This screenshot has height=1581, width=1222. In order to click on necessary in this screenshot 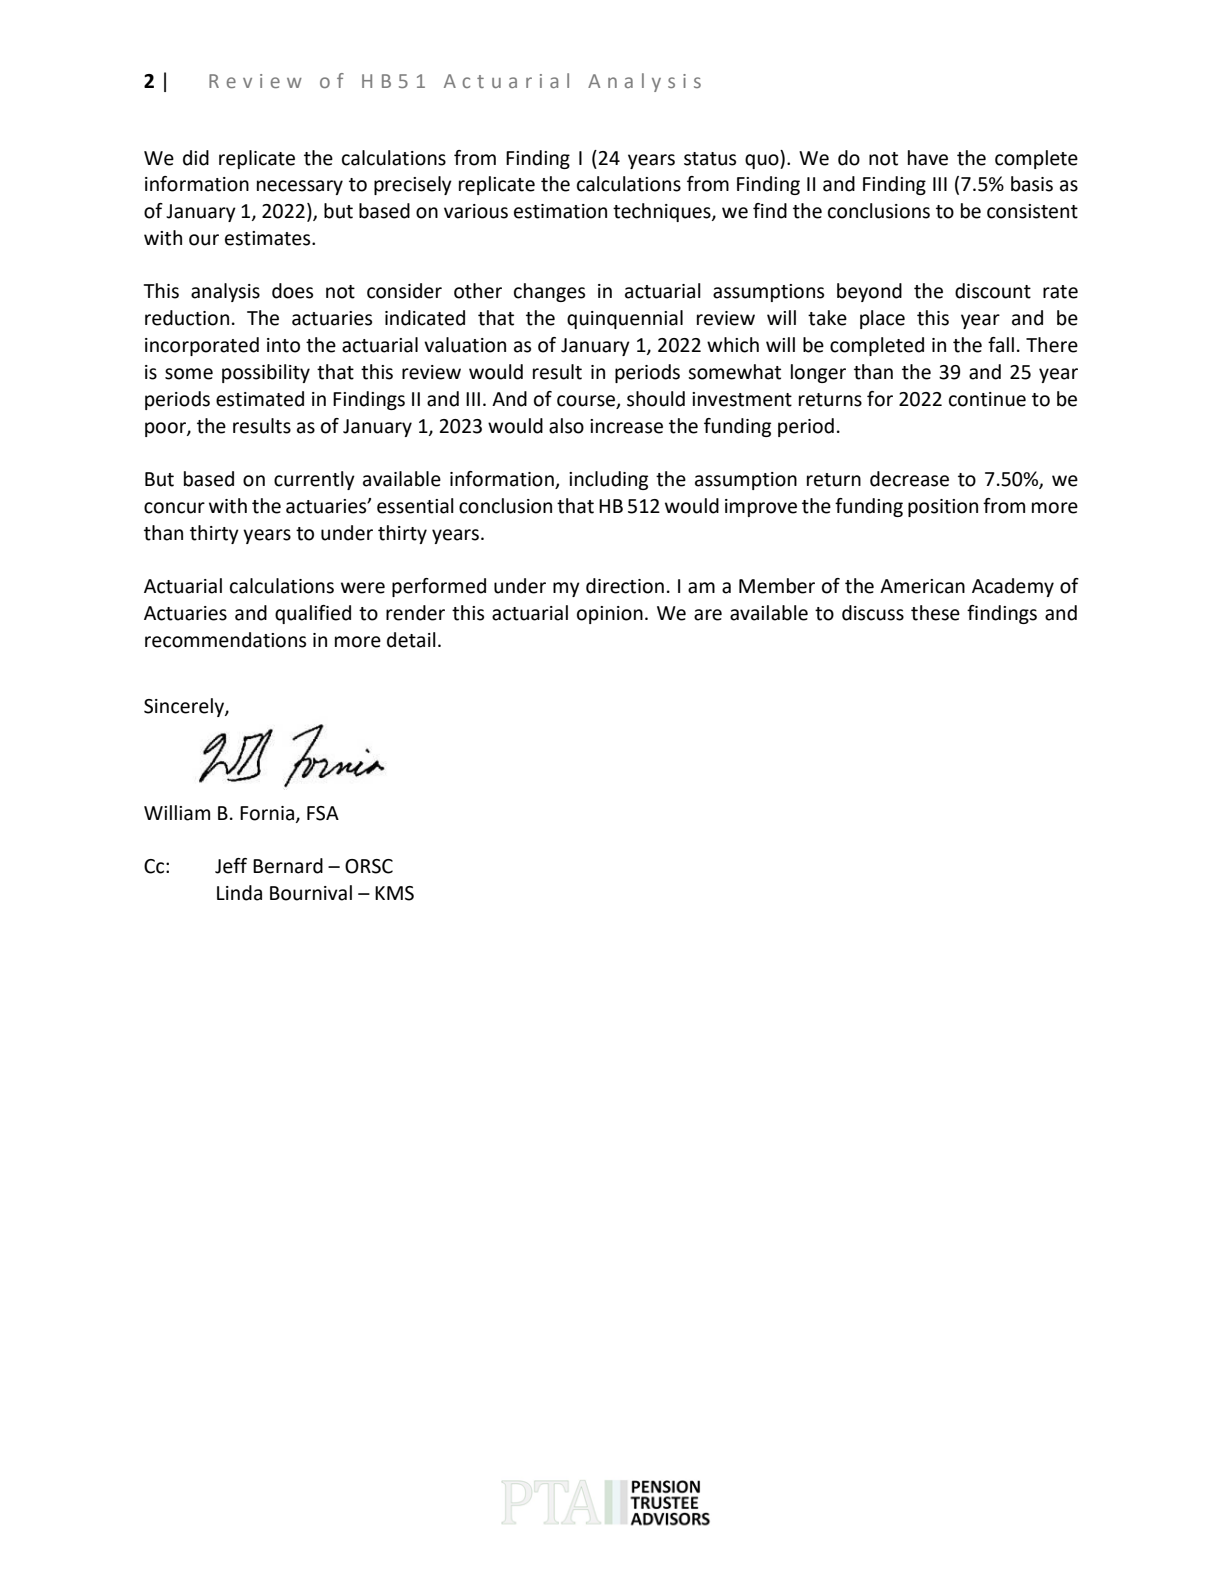, I will do `click(300, 187)`.
